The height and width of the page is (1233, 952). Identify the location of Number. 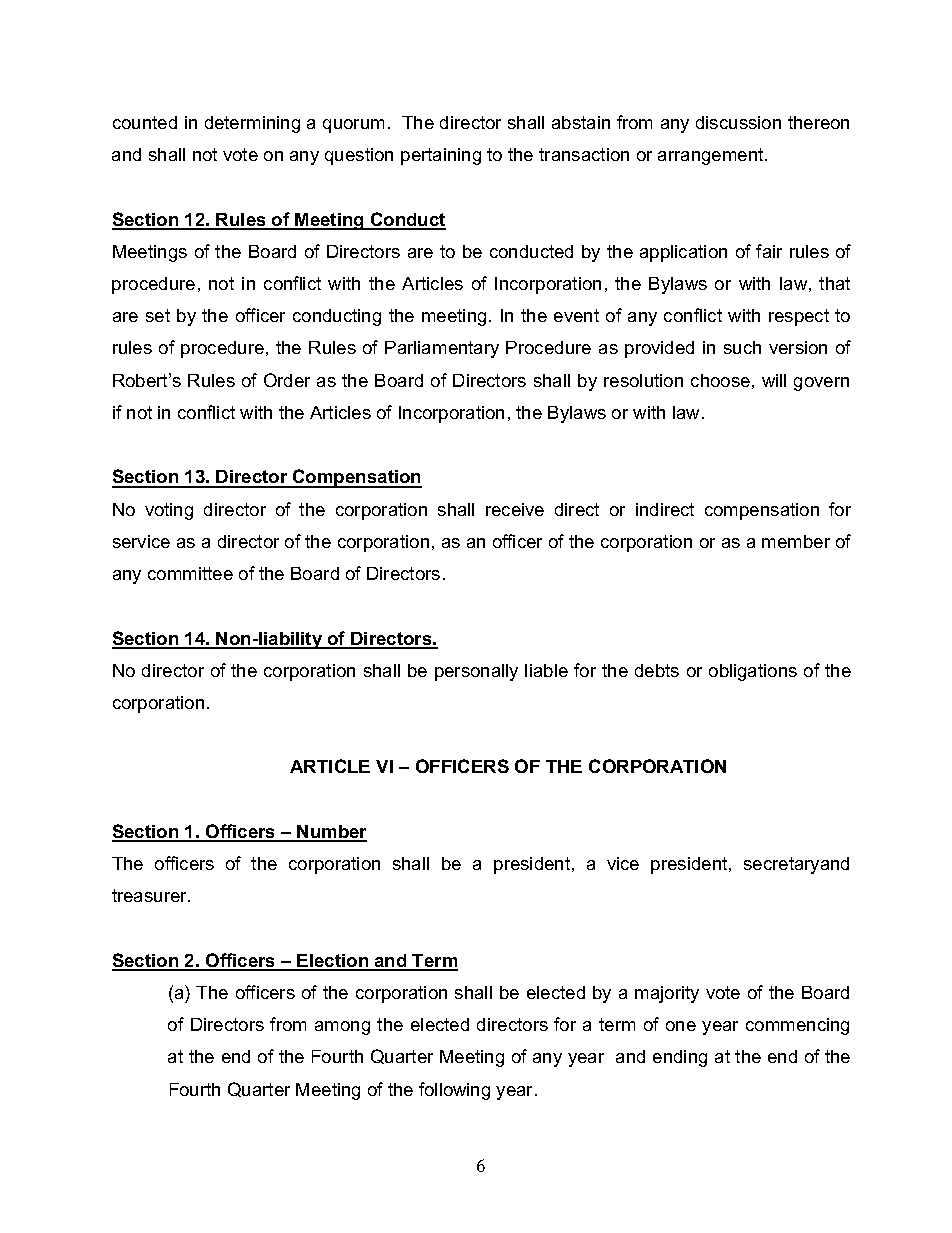
(331, 833).
